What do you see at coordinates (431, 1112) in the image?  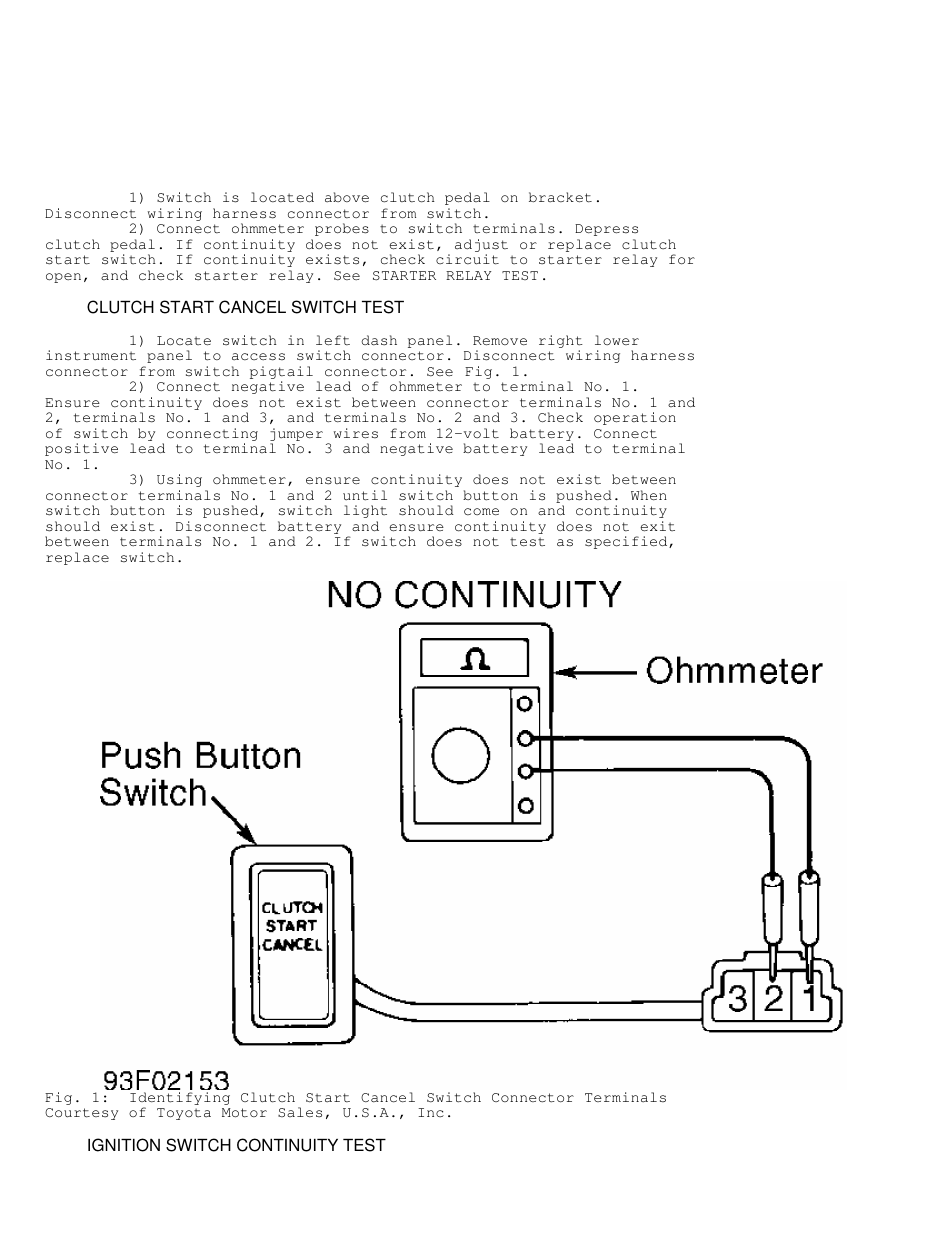 I see `Inc` at bounding box center [431, 1112].
